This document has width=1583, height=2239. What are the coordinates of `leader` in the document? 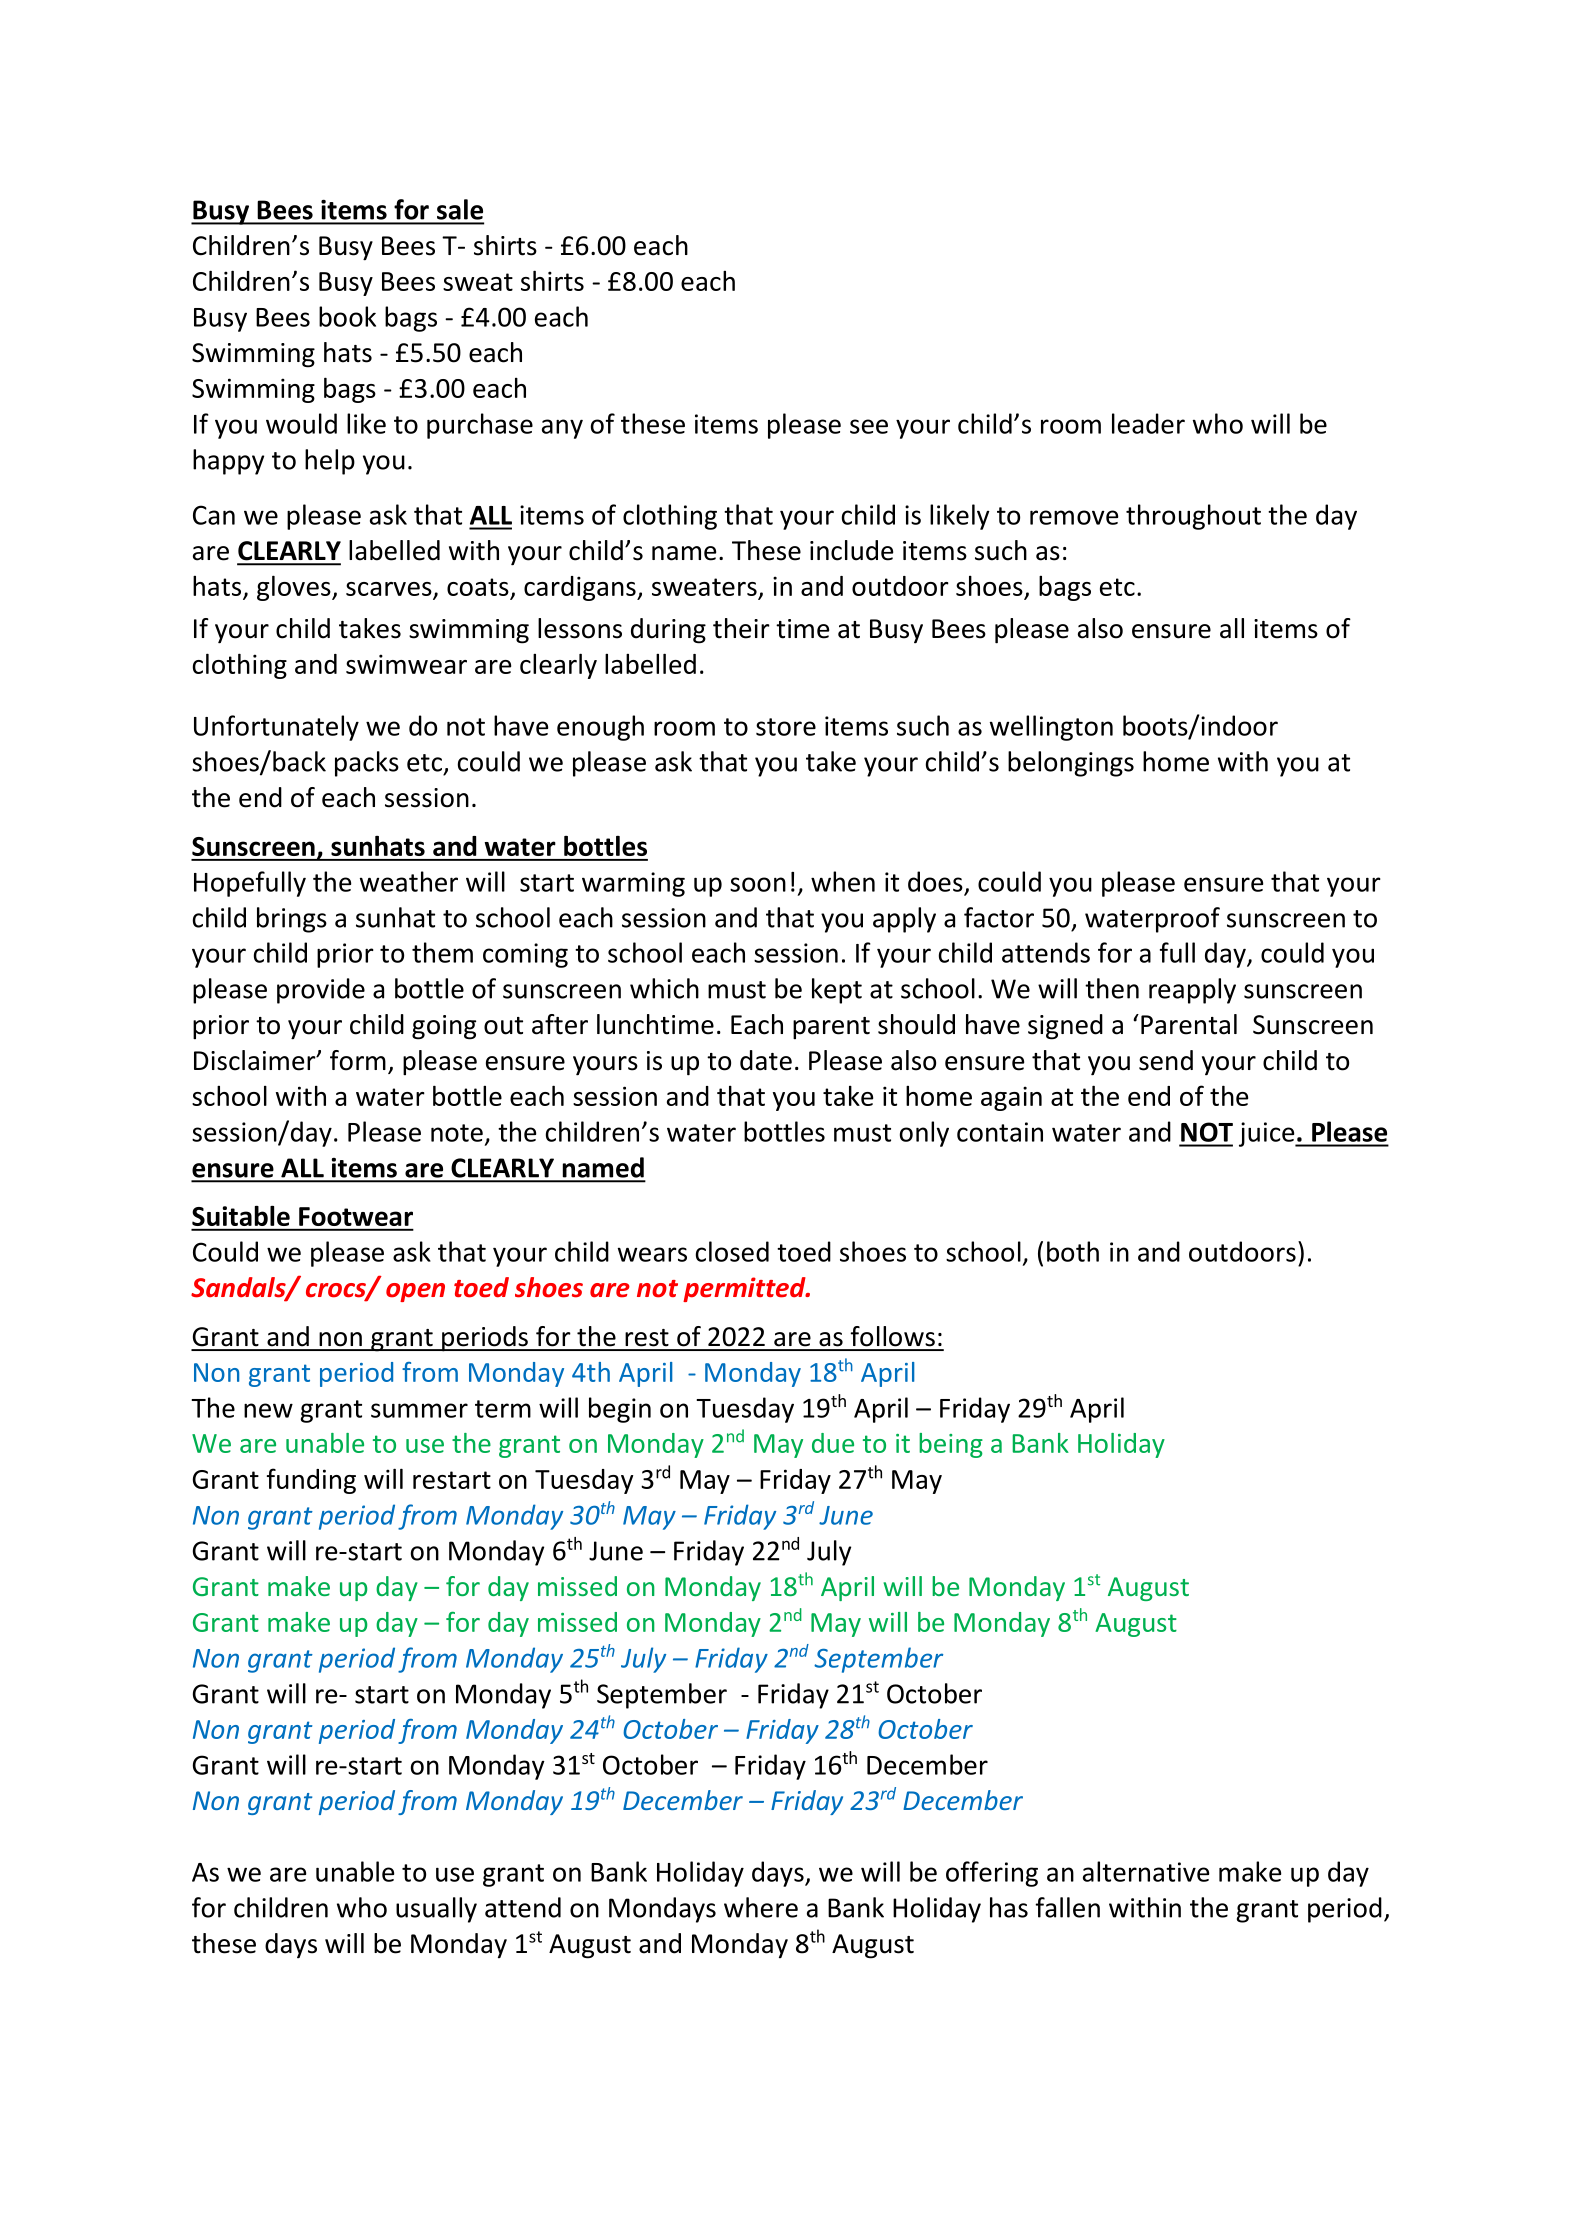 It's located at (1148, 423).
